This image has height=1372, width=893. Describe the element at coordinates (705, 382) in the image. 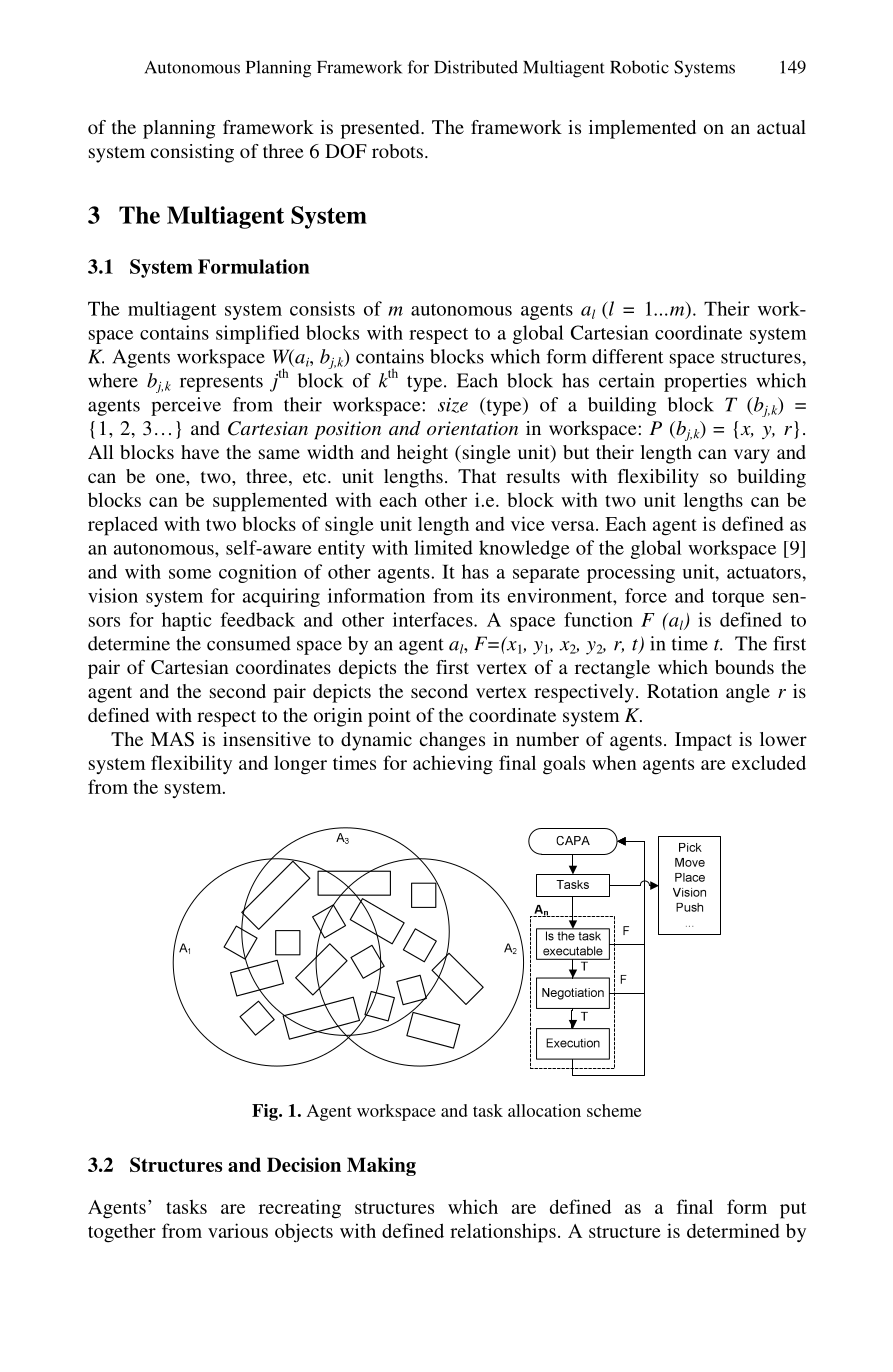

I see `properties` at that location.
